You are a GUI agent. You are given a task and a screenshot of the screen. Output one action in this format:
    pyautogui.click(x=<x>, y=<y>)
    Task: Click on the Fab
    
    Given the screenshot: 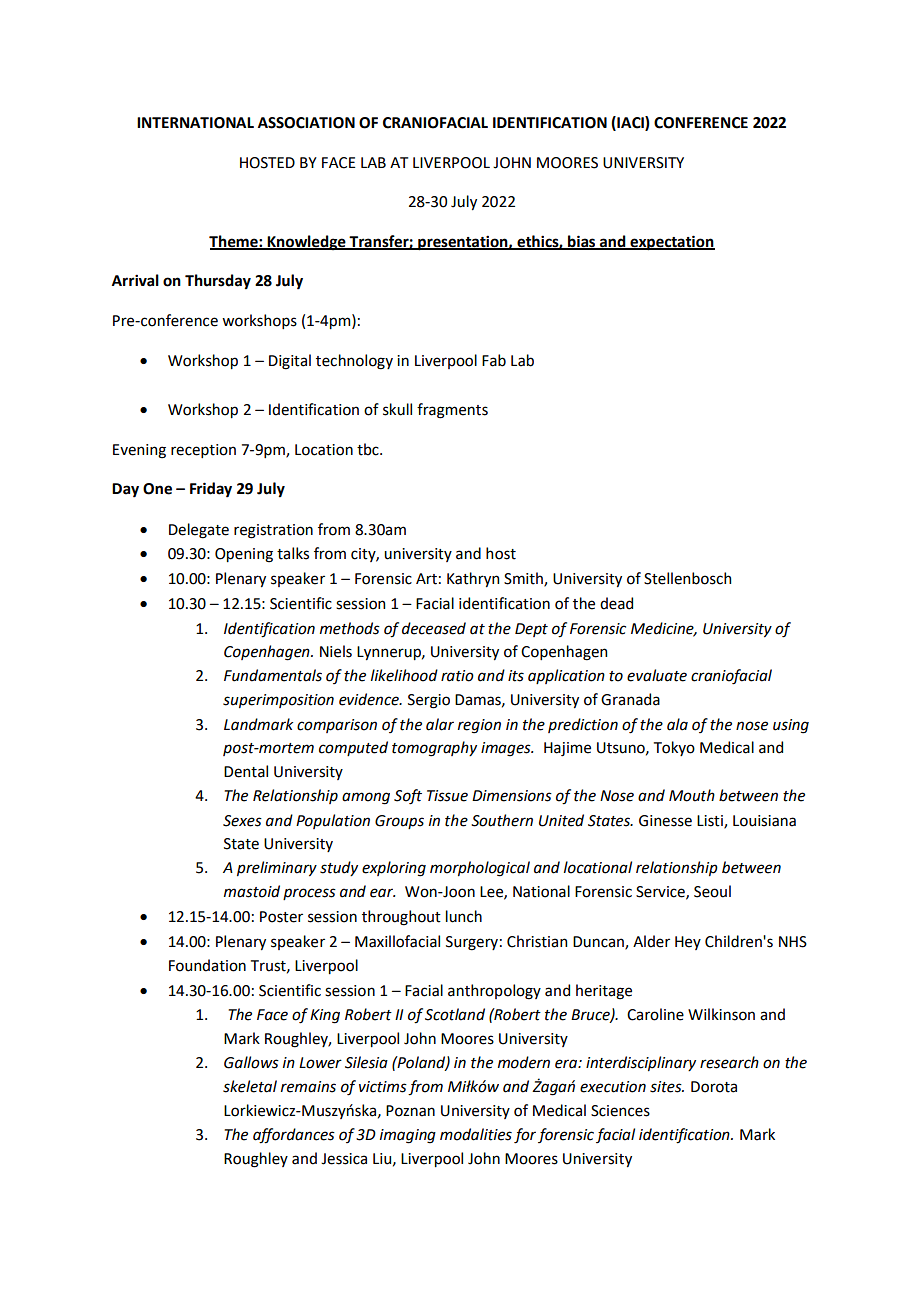 What is the action you would take?
    pyautogui.click(x=494, y=360)
